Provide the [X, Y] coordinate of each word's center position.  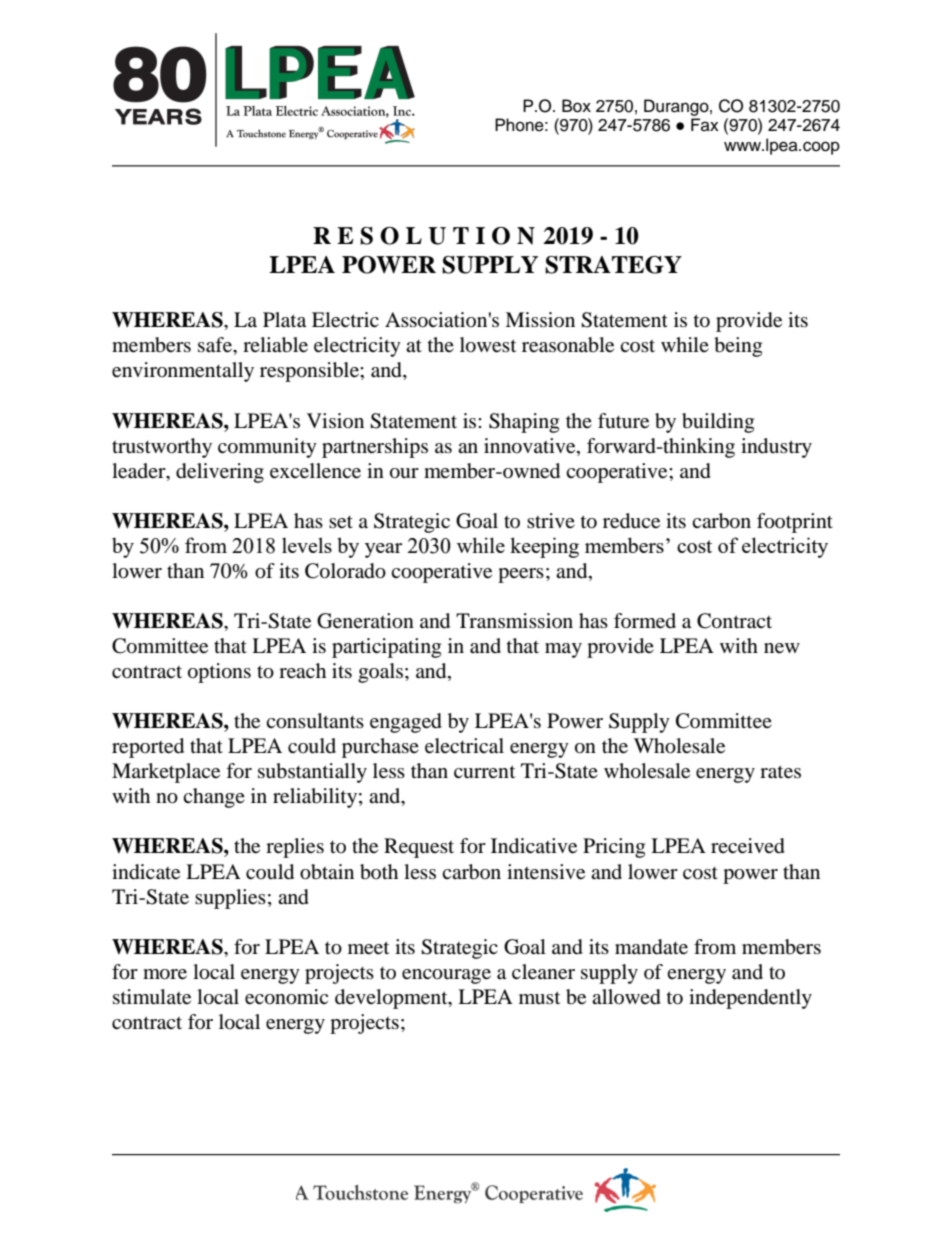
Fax [705, 124]
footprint [795, 523]
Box [576, 106]
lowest [488, 345]
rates [780, 772]
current [484, 771]
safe [216, 346]
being [738, 347]
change [214, 798]
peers [521, 575]
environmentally [183, 372]
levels [307, 545]
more [165, 974]
